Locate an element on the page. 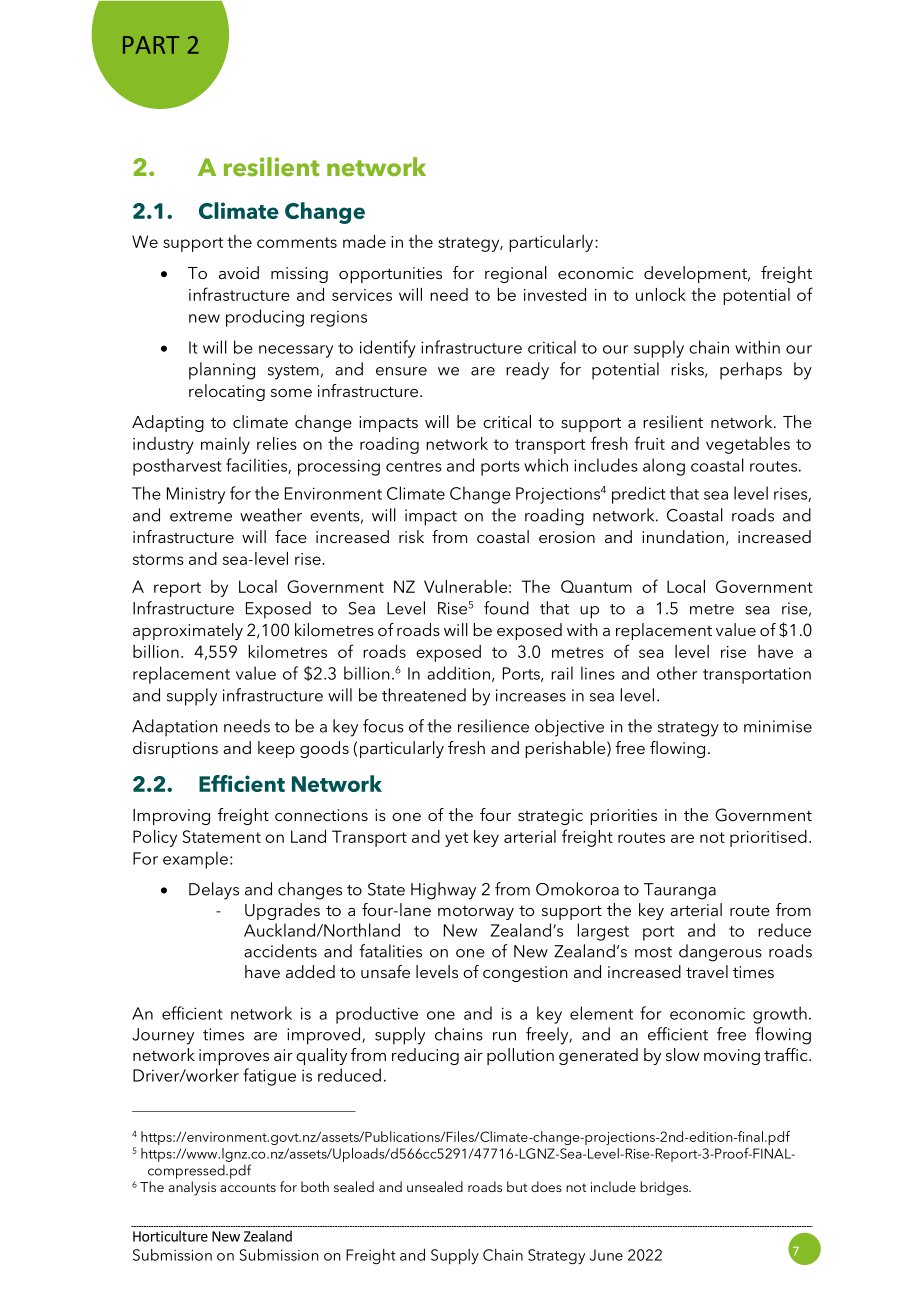  bridges is located at coordinates (665, 1188).
